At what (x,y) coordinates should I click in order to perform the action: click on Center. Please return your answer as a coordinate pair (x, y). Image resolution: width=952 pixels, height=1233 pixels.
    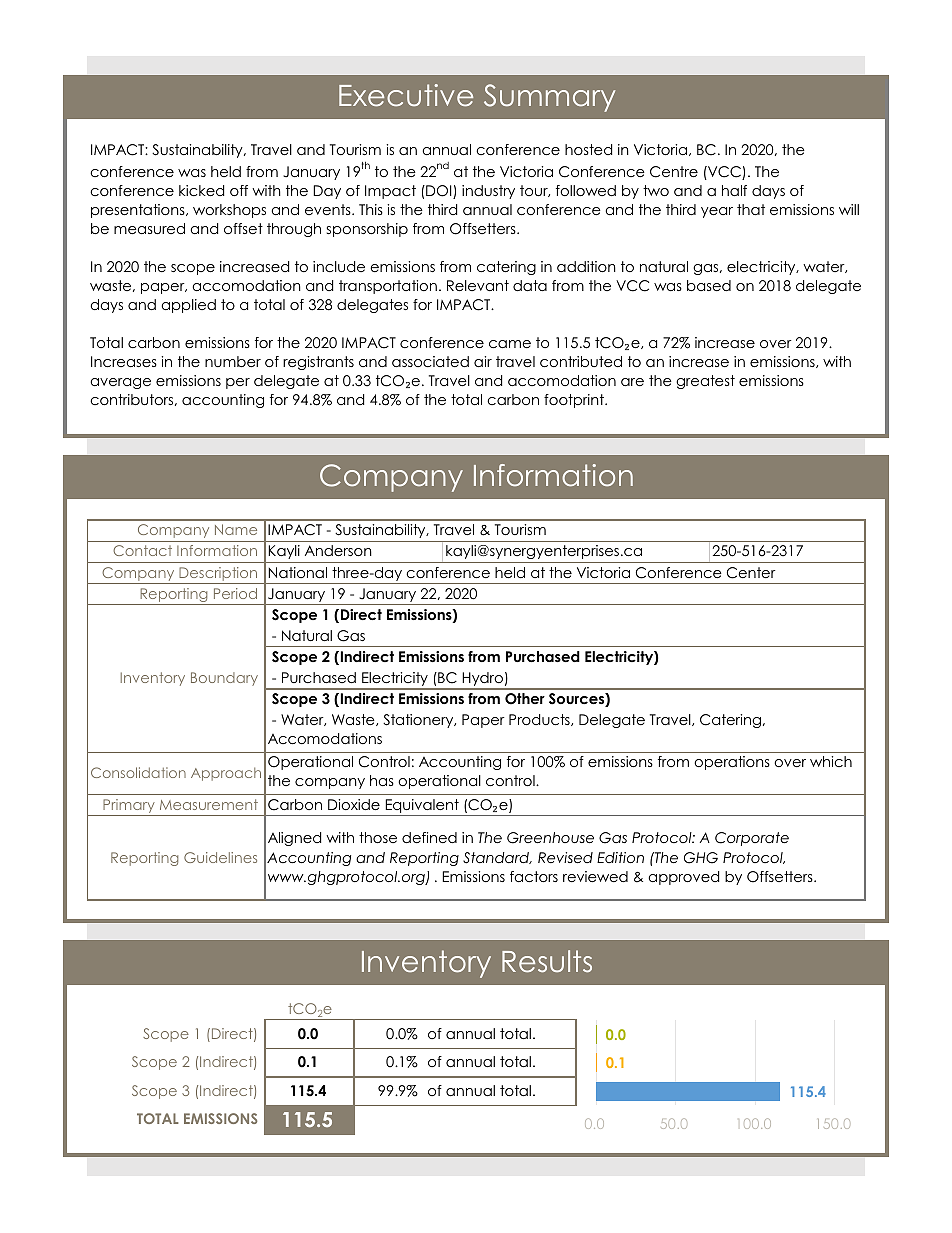
    Looking at the image, I should click on (751, 573).
